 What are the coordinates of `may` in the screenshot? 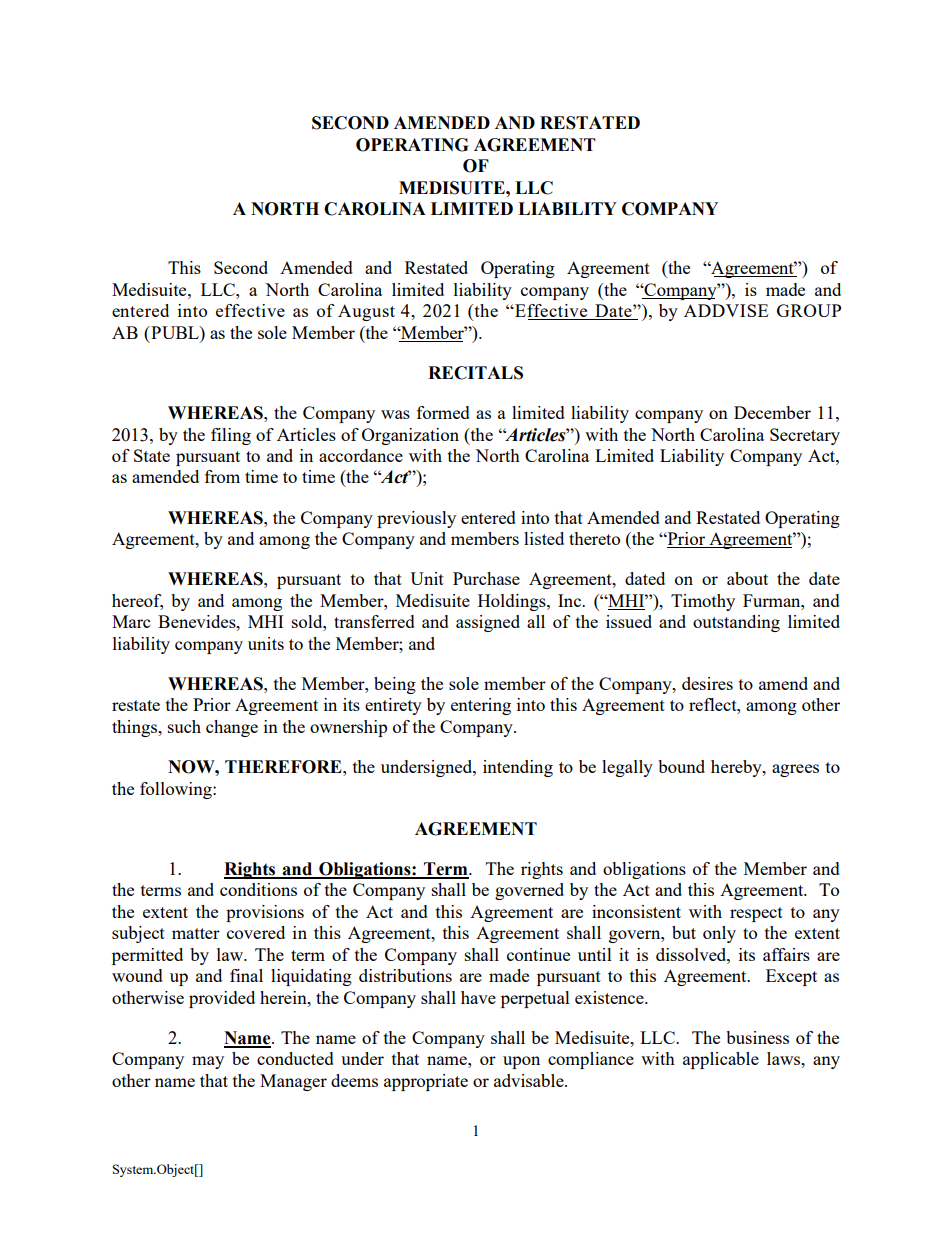 It's located at (208, 1062).
